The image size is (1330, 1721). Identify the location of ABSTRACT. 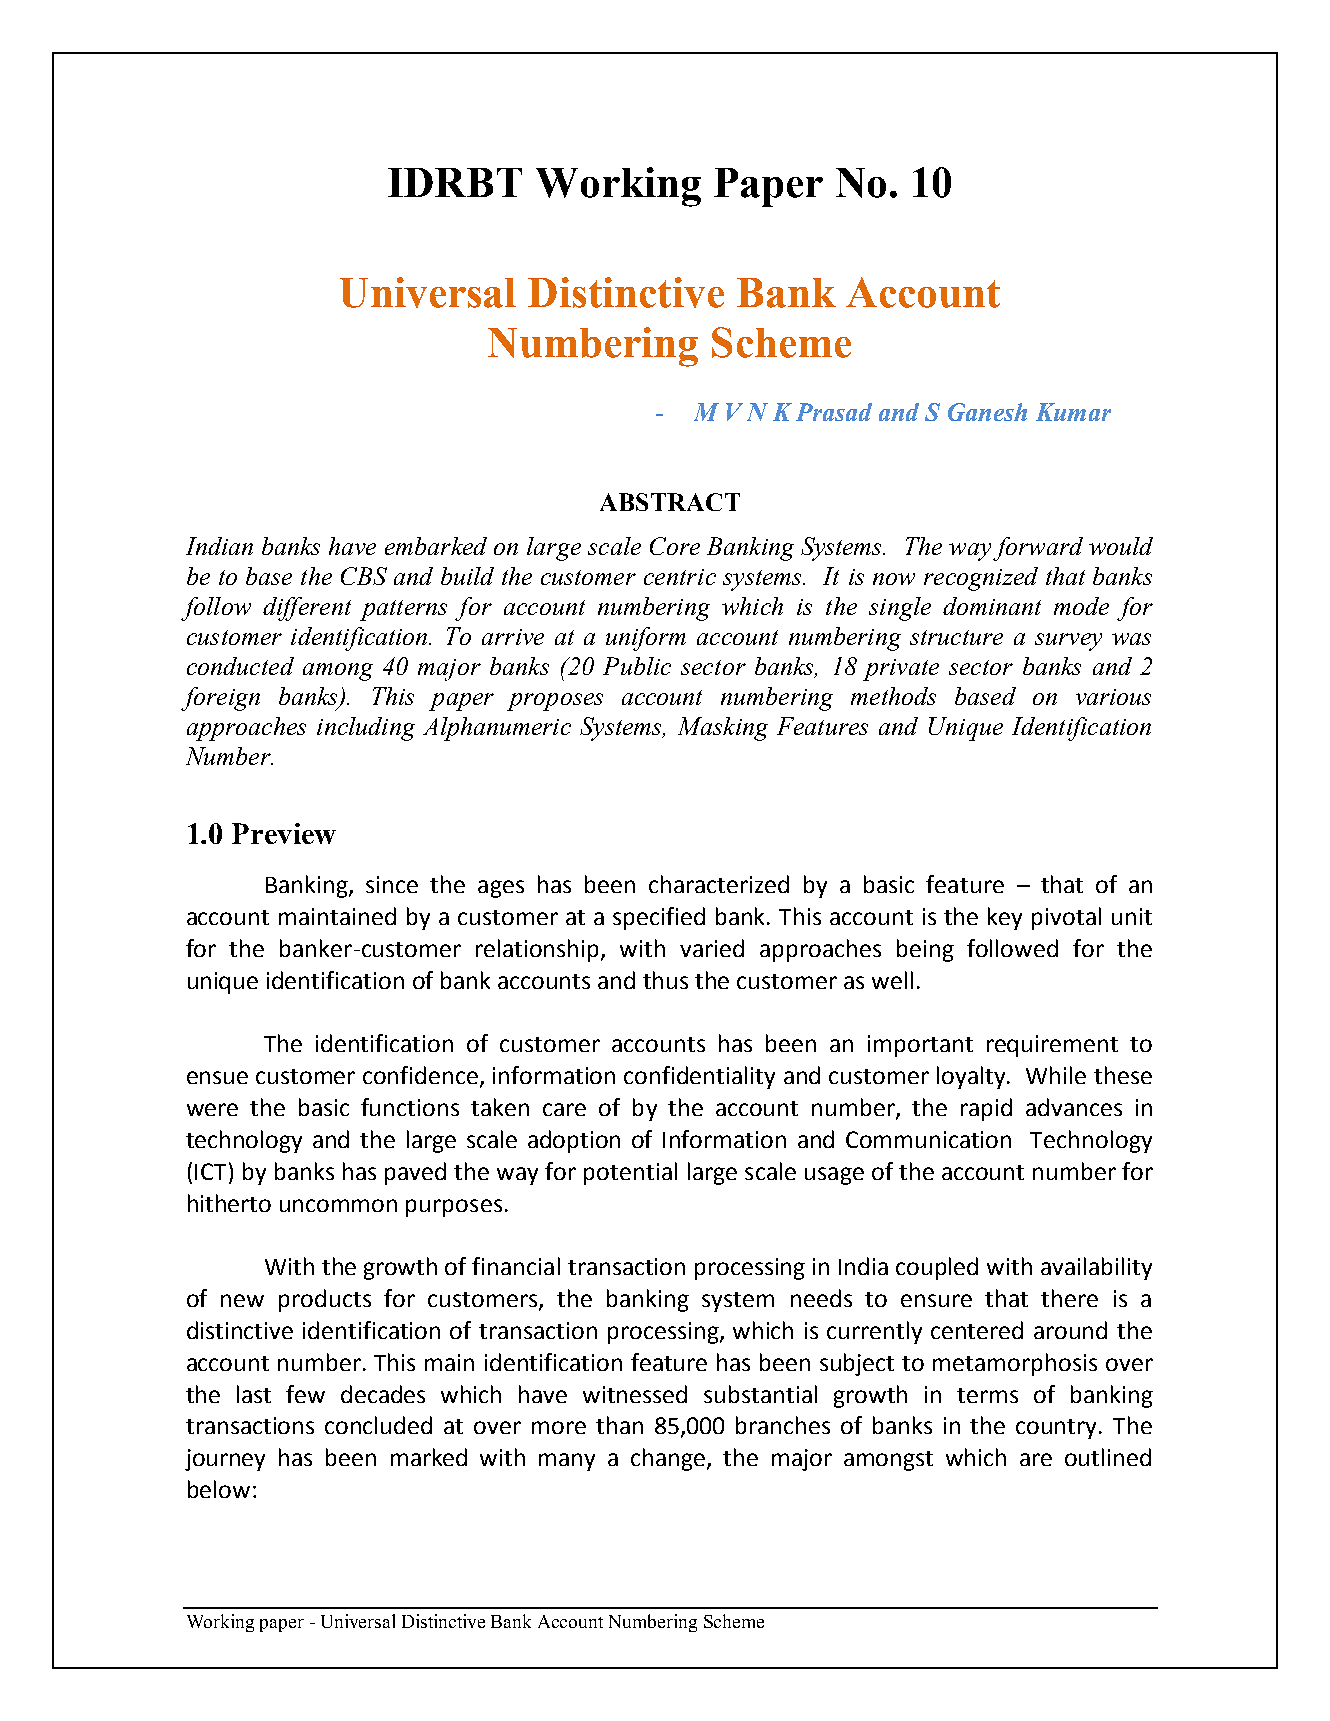
(670, 502).
